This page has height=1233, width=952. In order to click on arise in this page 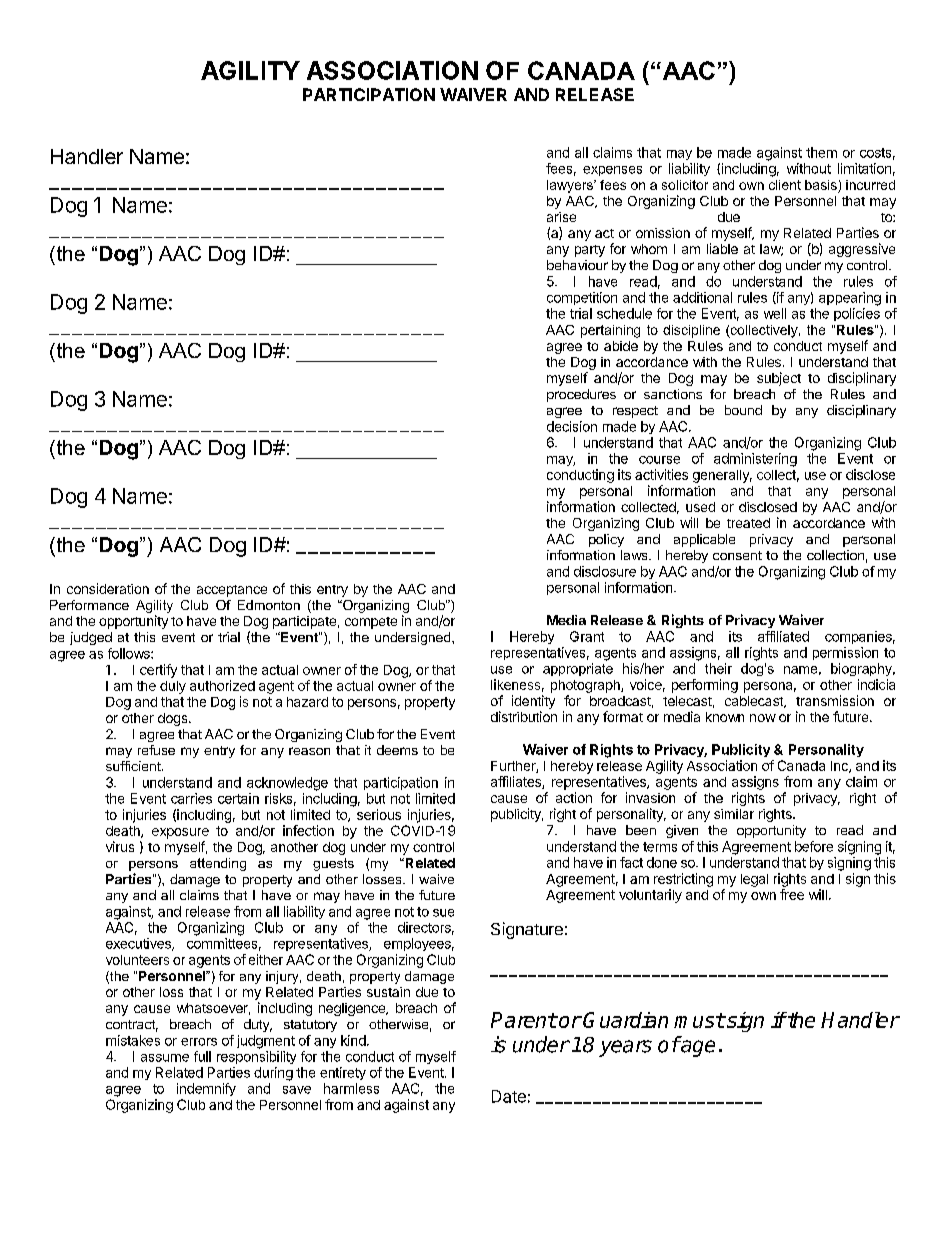, I will do `click(561, 217)`.
